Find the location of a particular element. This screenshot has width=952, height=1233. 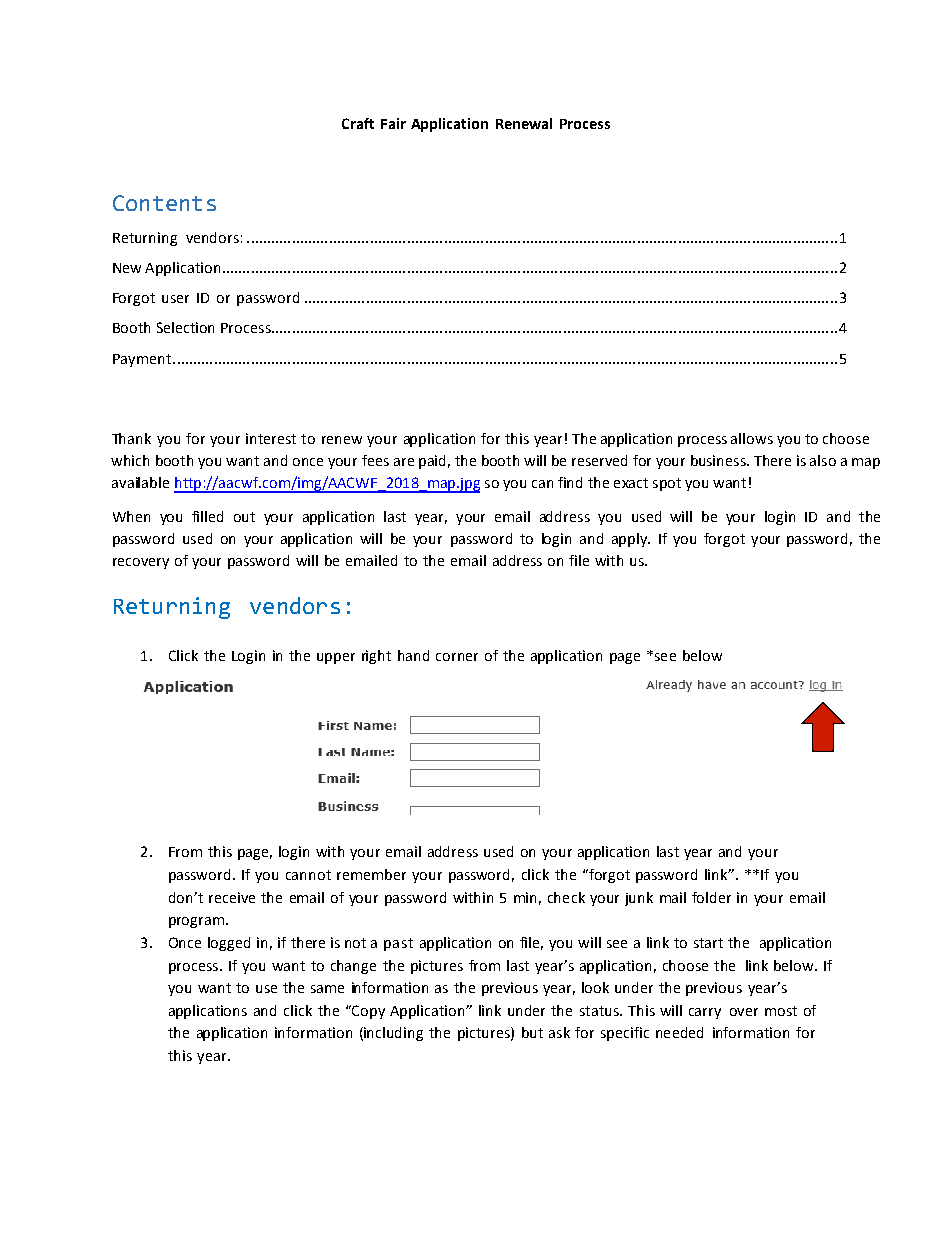

logged is located at coordinates (229, 944).
